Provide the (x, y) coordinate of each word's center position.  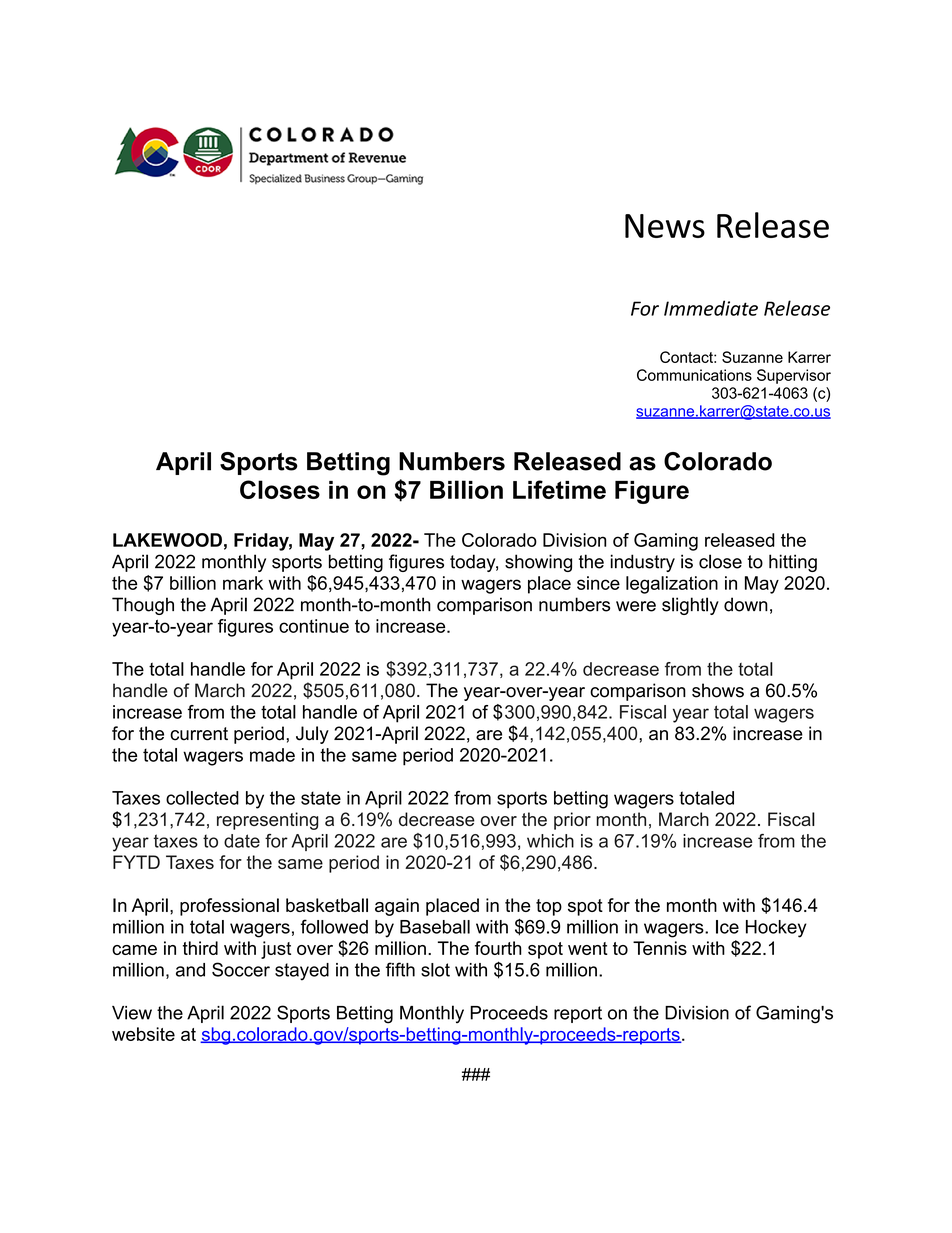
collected (202, 798)
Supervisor (794, 376)
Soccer (241, 969)
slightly (690, 606)
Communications (694, 375)
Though (143, 606)
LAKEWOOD (167, 540)
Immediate (711, 308)
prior (572, 821)
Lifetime (559, 489)
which (550, 841)
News (665, 226)
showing (538, 563)
